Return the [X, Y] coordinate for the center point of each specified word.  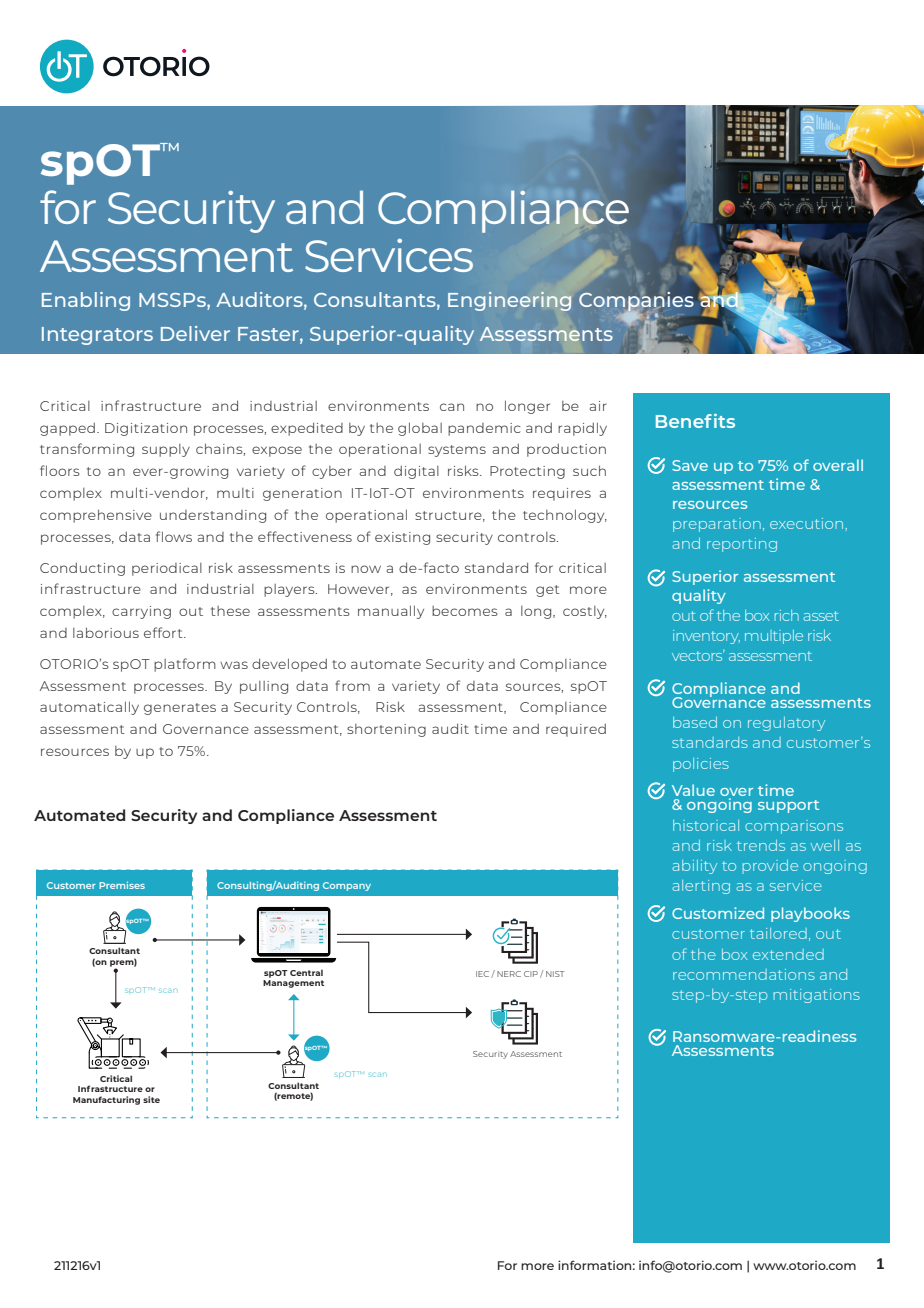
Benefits [695, 421]
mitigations [817, 996]
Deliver [195, 333]
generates [180, 709]
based [695, 722]
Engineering [509, 301]
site [151, 1099]
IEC [484, 974]
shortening [386, 730]
